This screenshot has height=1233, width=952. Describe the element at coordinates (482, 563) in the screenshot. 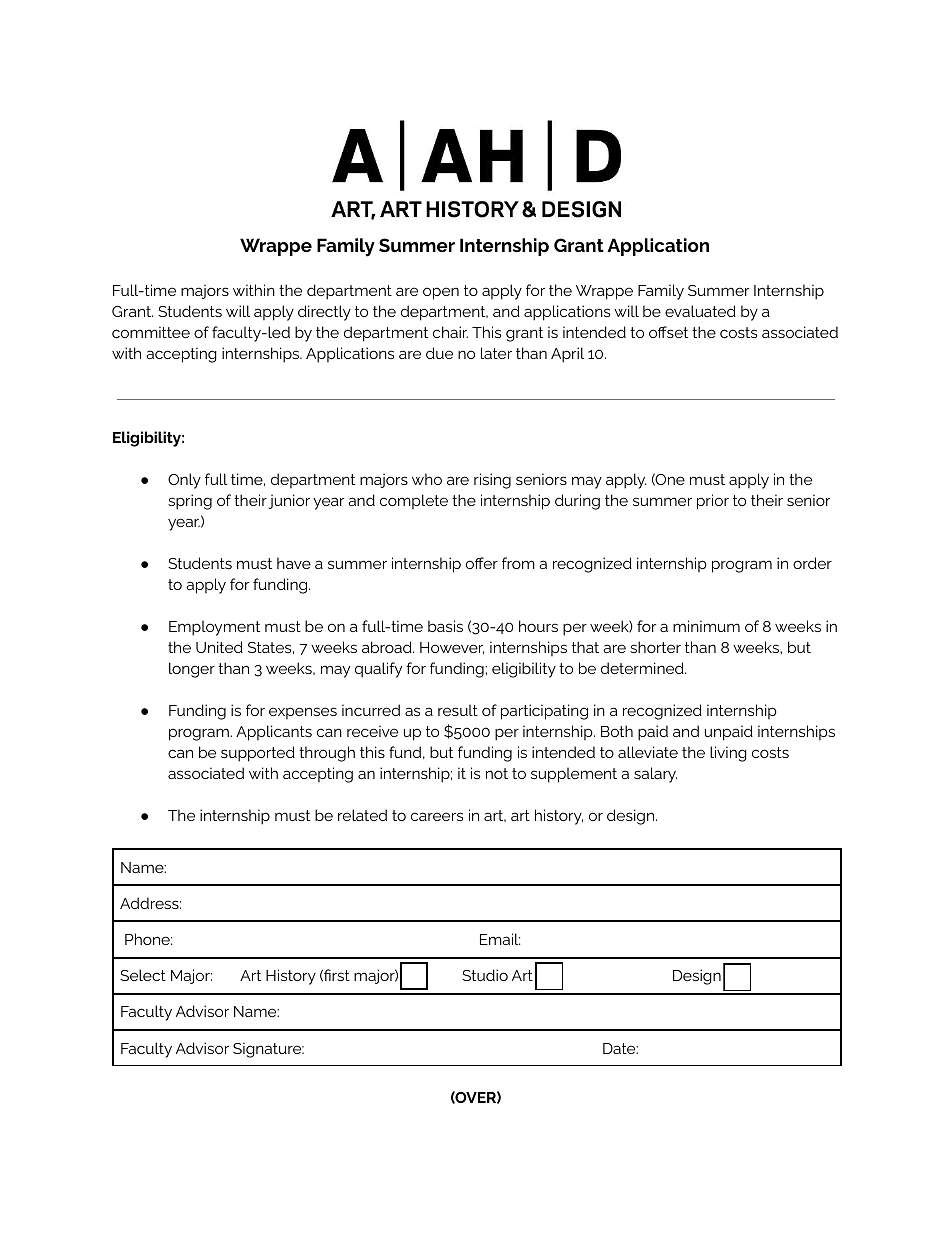

I see `offer` at that location.
